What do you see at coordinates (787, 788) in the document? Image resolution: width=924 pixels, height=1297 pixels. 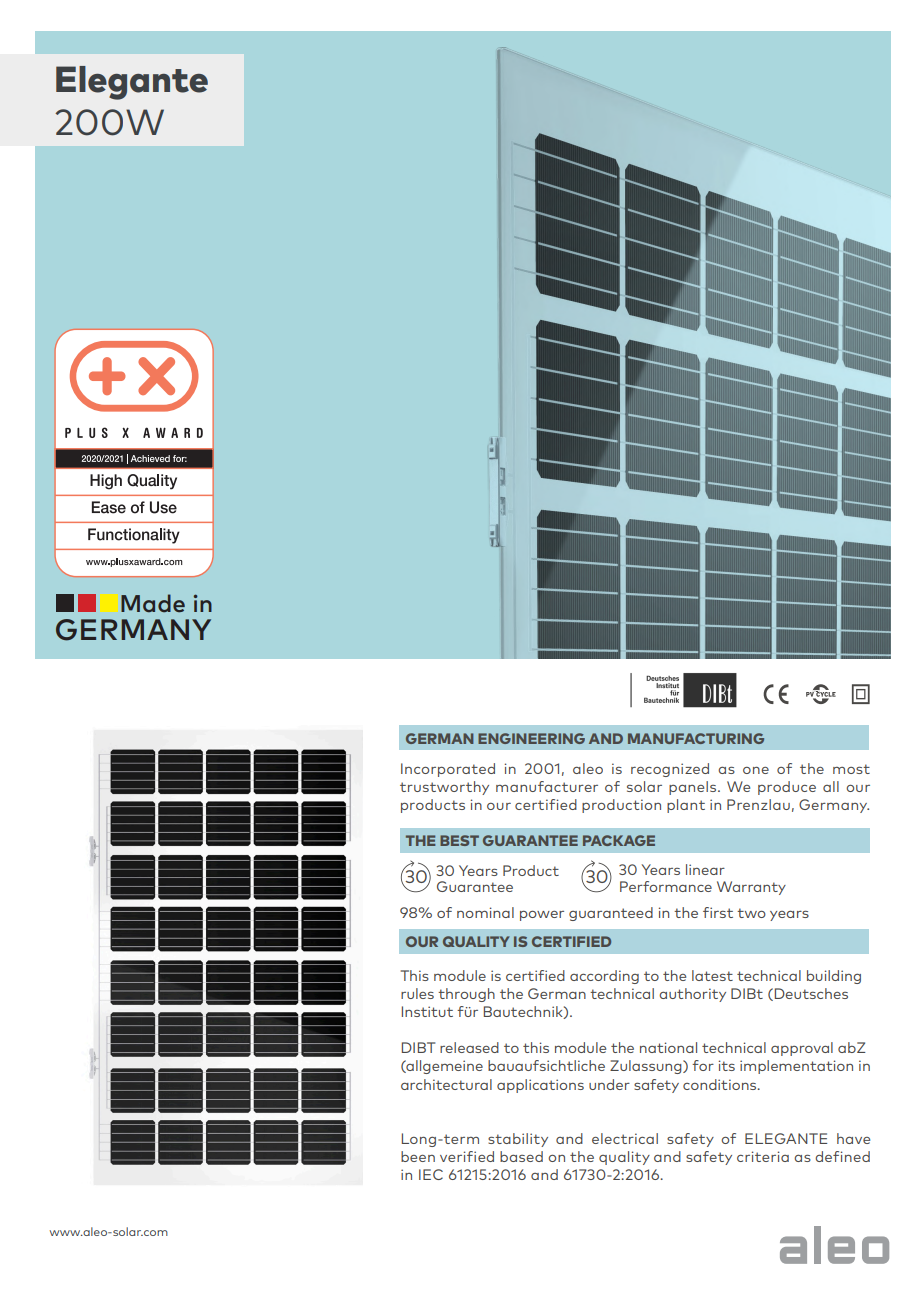 I see `produce` at bounding box center [787, 788].
